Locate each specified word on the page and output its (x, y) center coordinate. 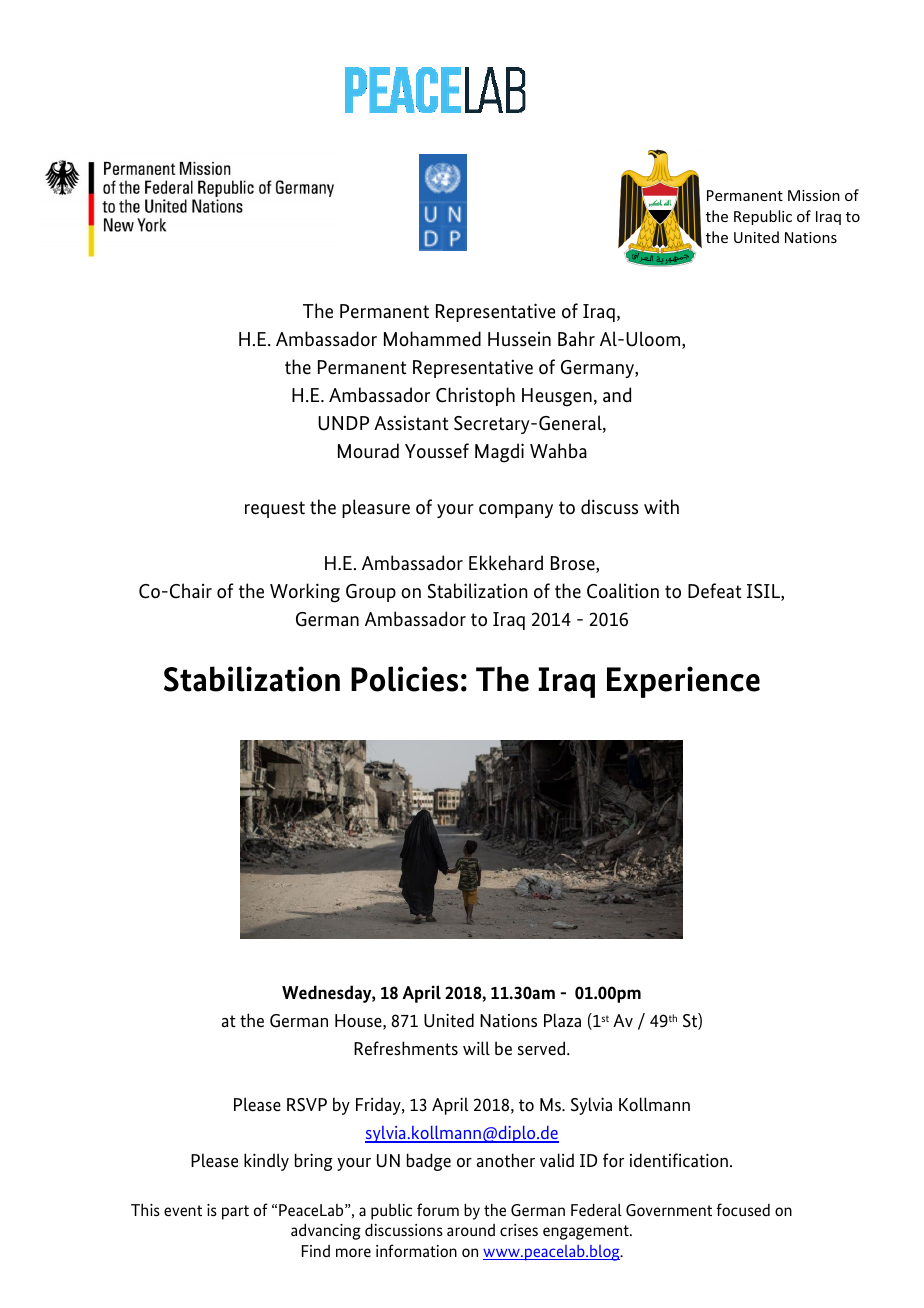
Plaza (562, 1020)
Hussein (519, 339)
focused (743, 1209)
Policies (404, 679)
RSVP (307, 1105)
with (661, 507)
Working (305, 593)
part (235, 1212)
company (516, 511)
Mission (814, 195)
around (471, 1230)
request (275, 509)
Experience (683, 682)
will (476, 1048)
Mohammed (432, 339)
